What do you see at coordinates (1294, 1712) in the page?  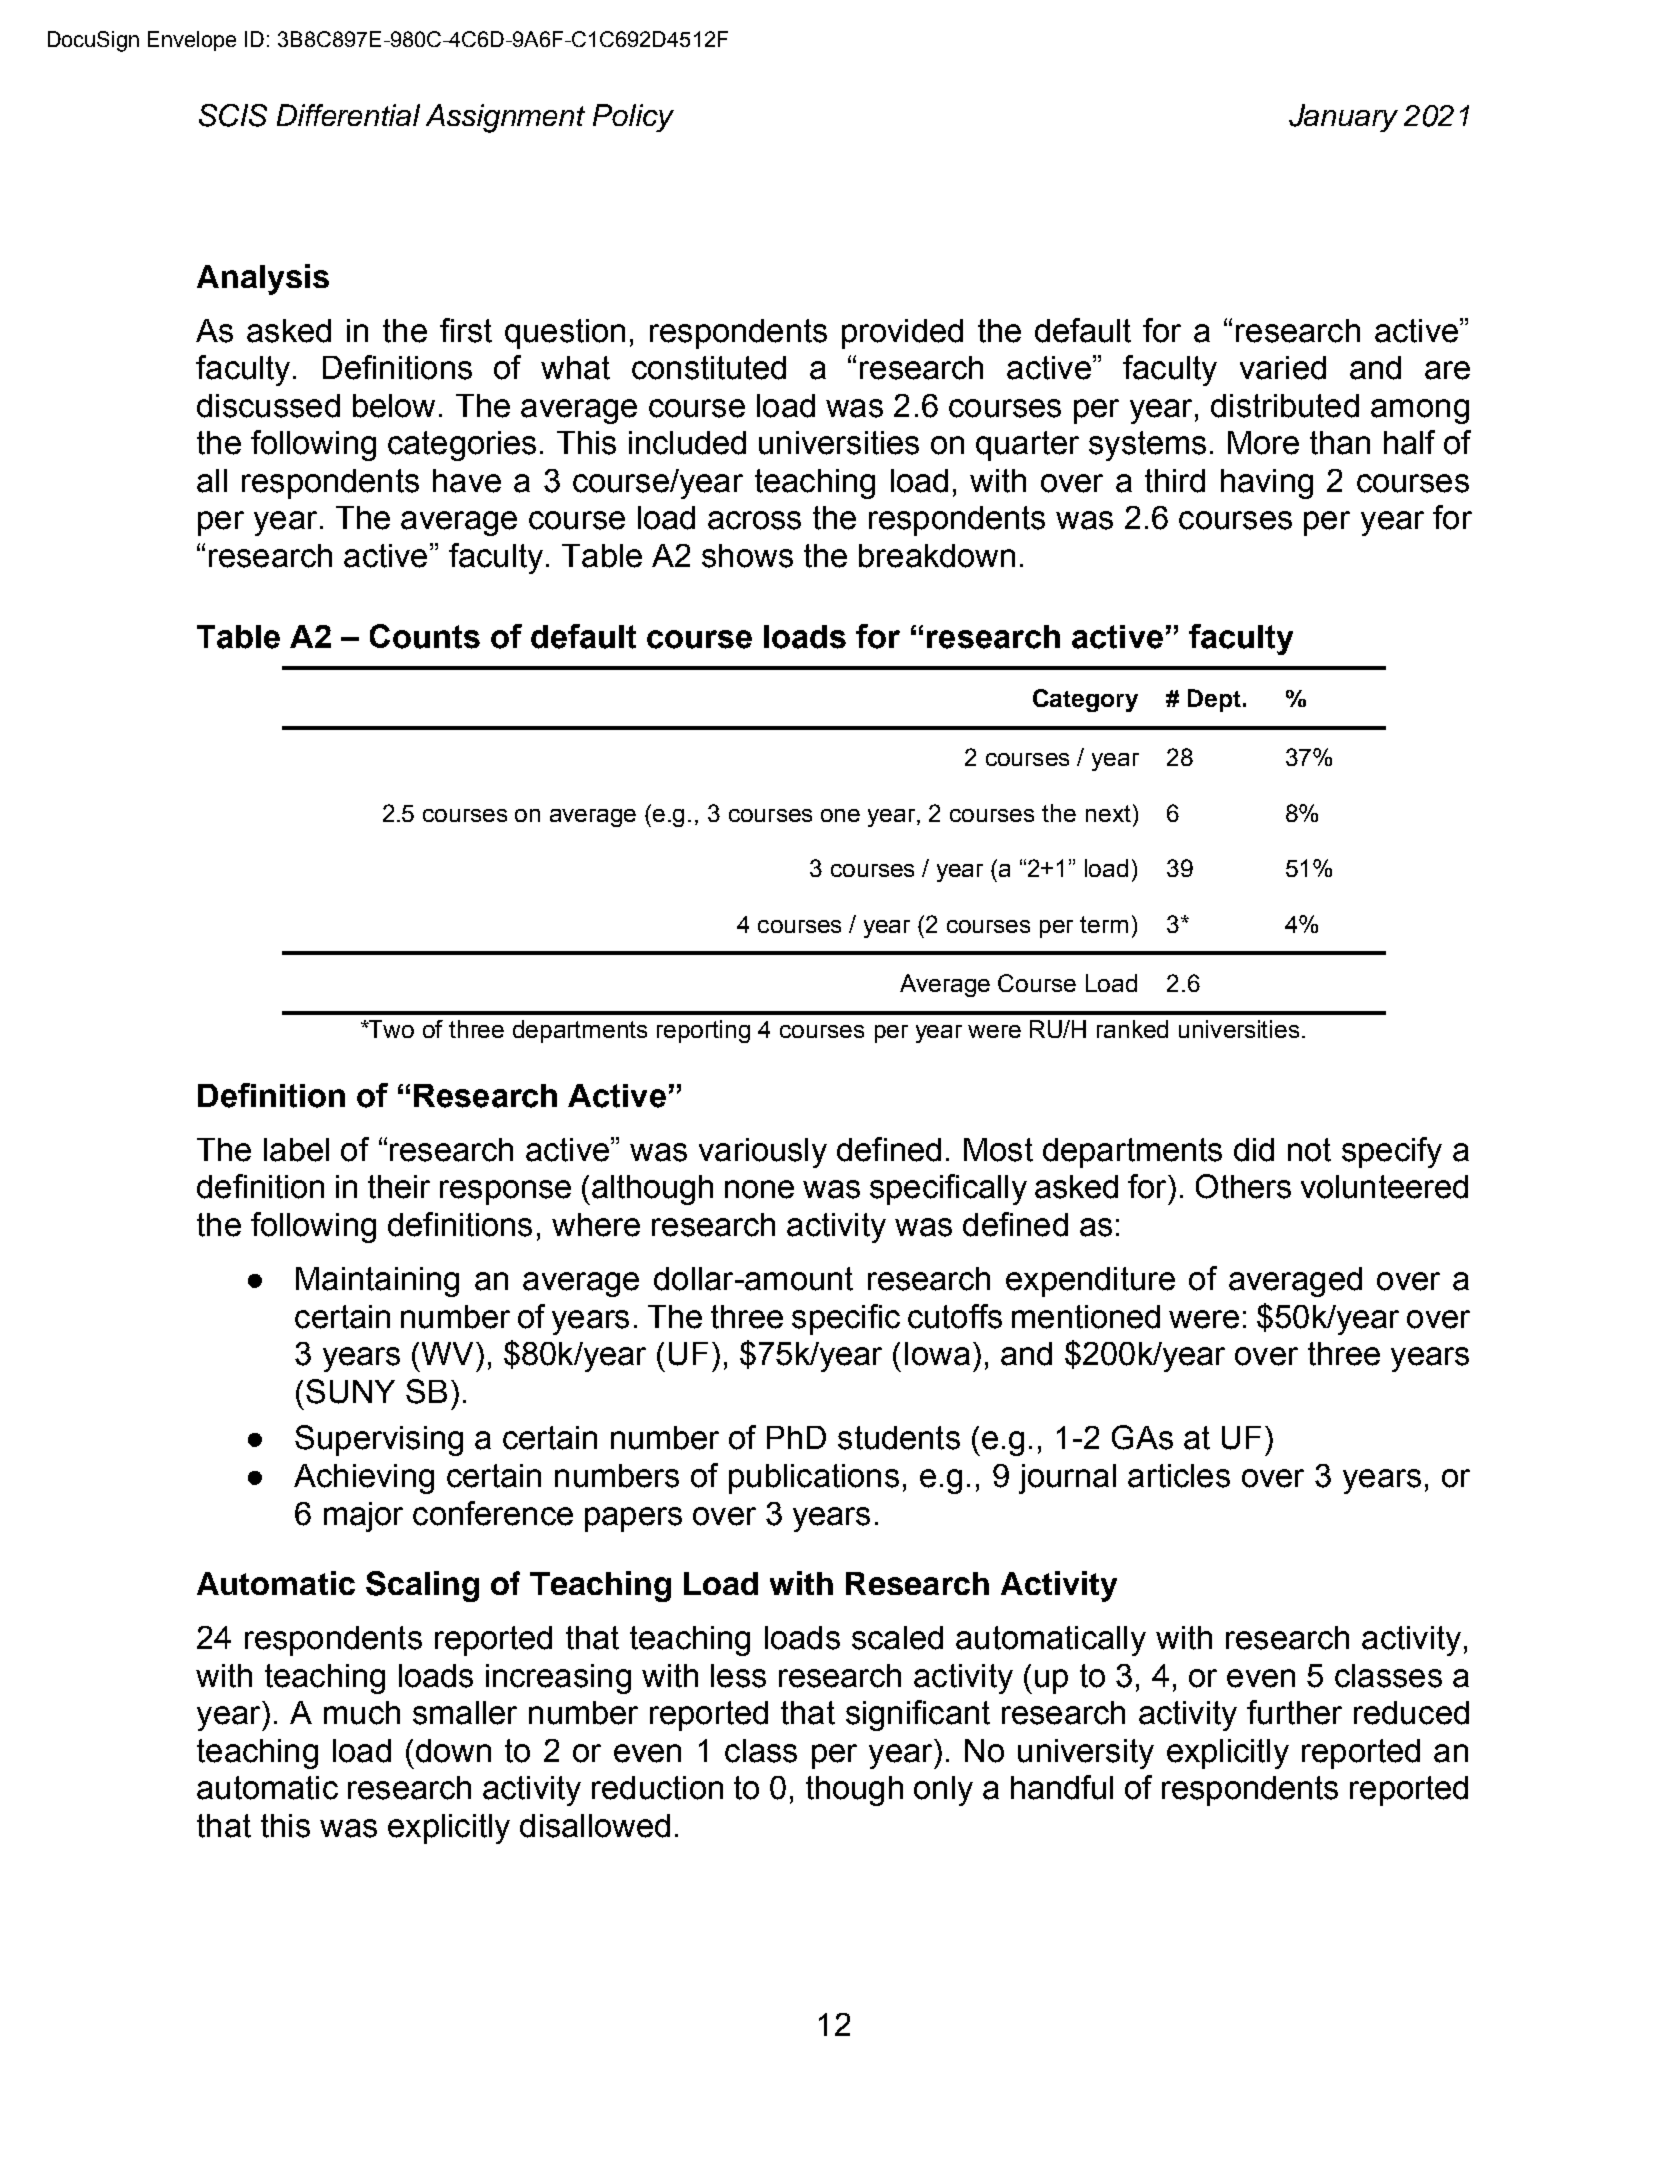 I see `further` at bounding box center [1294, 1712].
